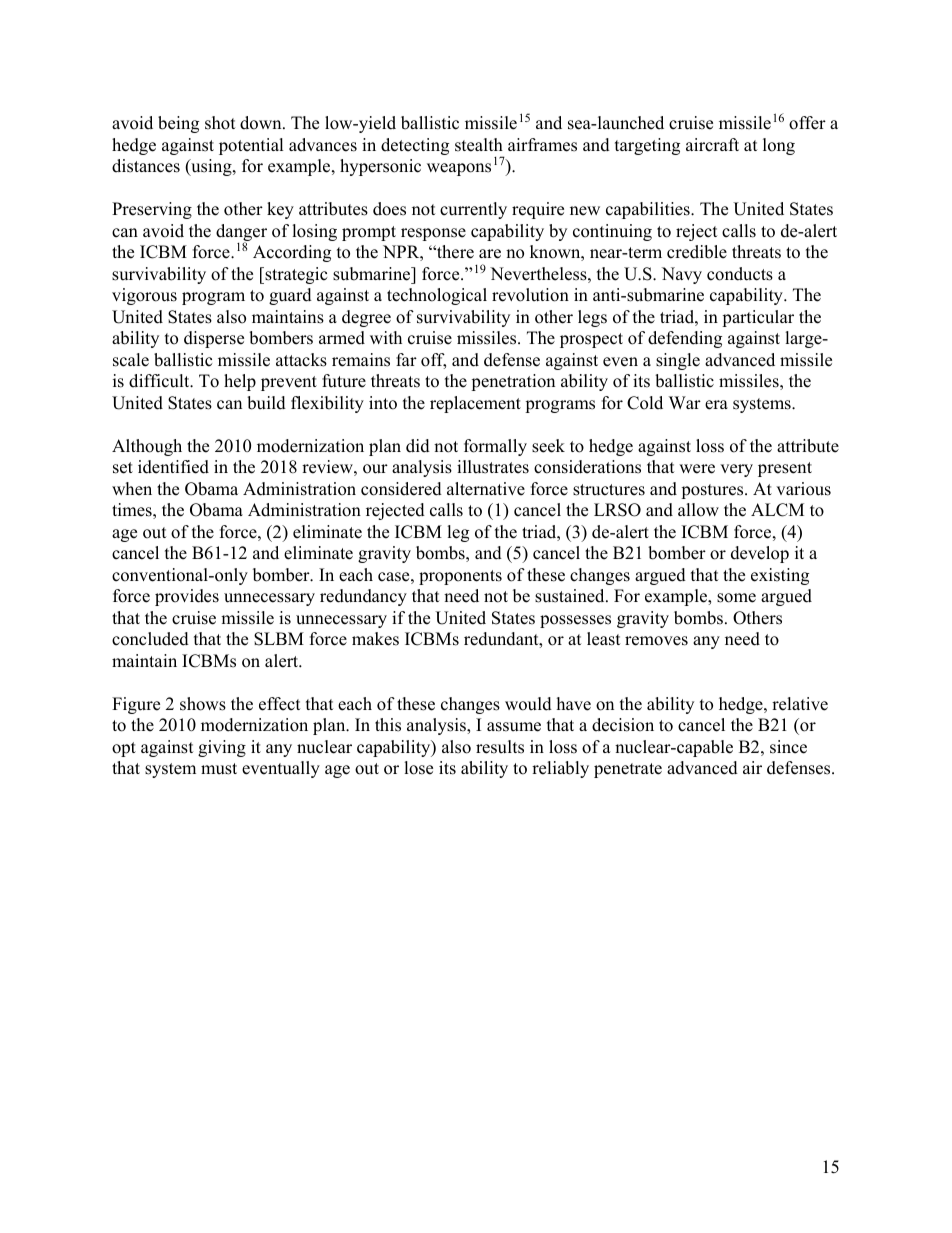  I want to click on conducts, so click(740, 274).
